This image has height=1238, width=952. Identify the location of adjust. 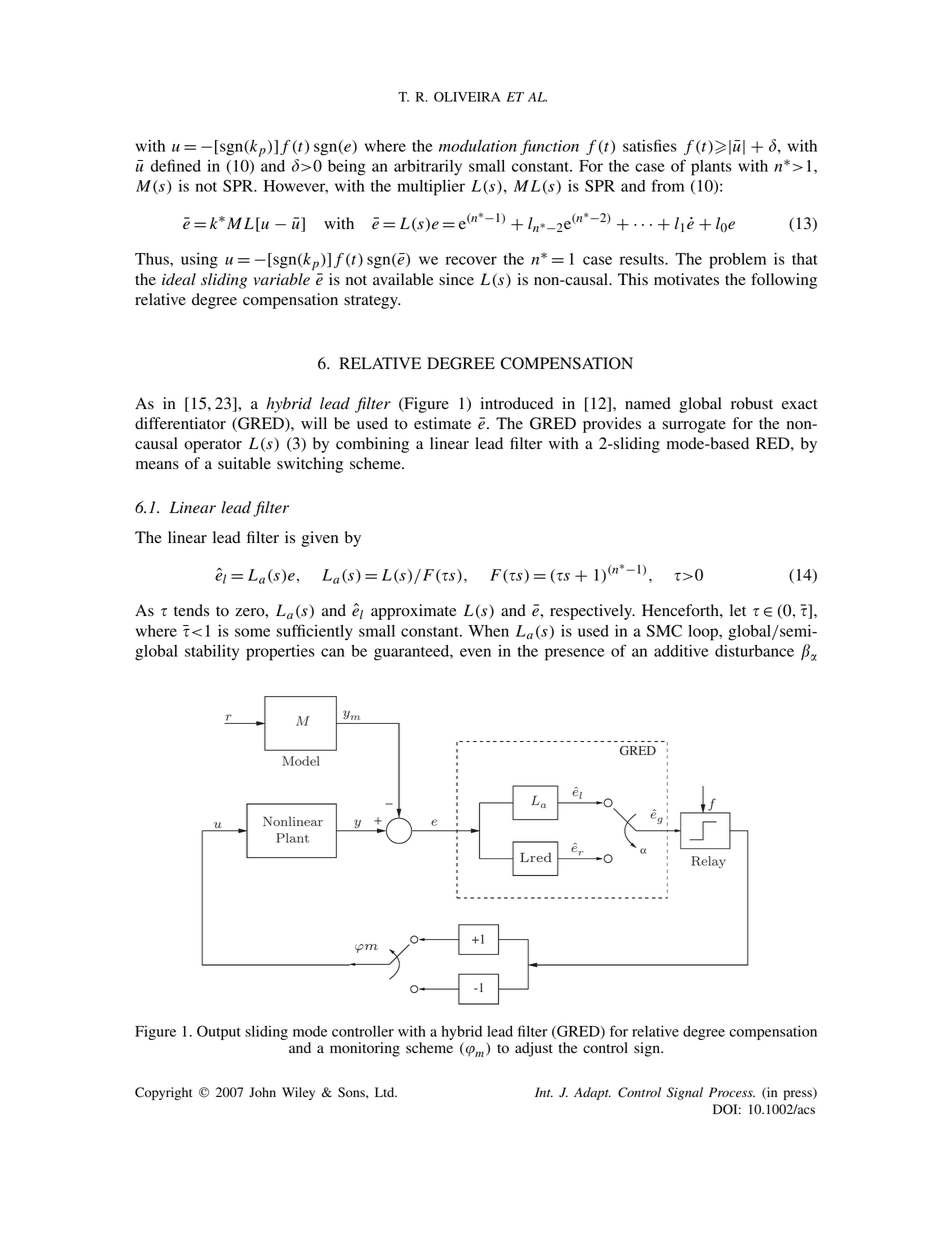
(534, 1049).
